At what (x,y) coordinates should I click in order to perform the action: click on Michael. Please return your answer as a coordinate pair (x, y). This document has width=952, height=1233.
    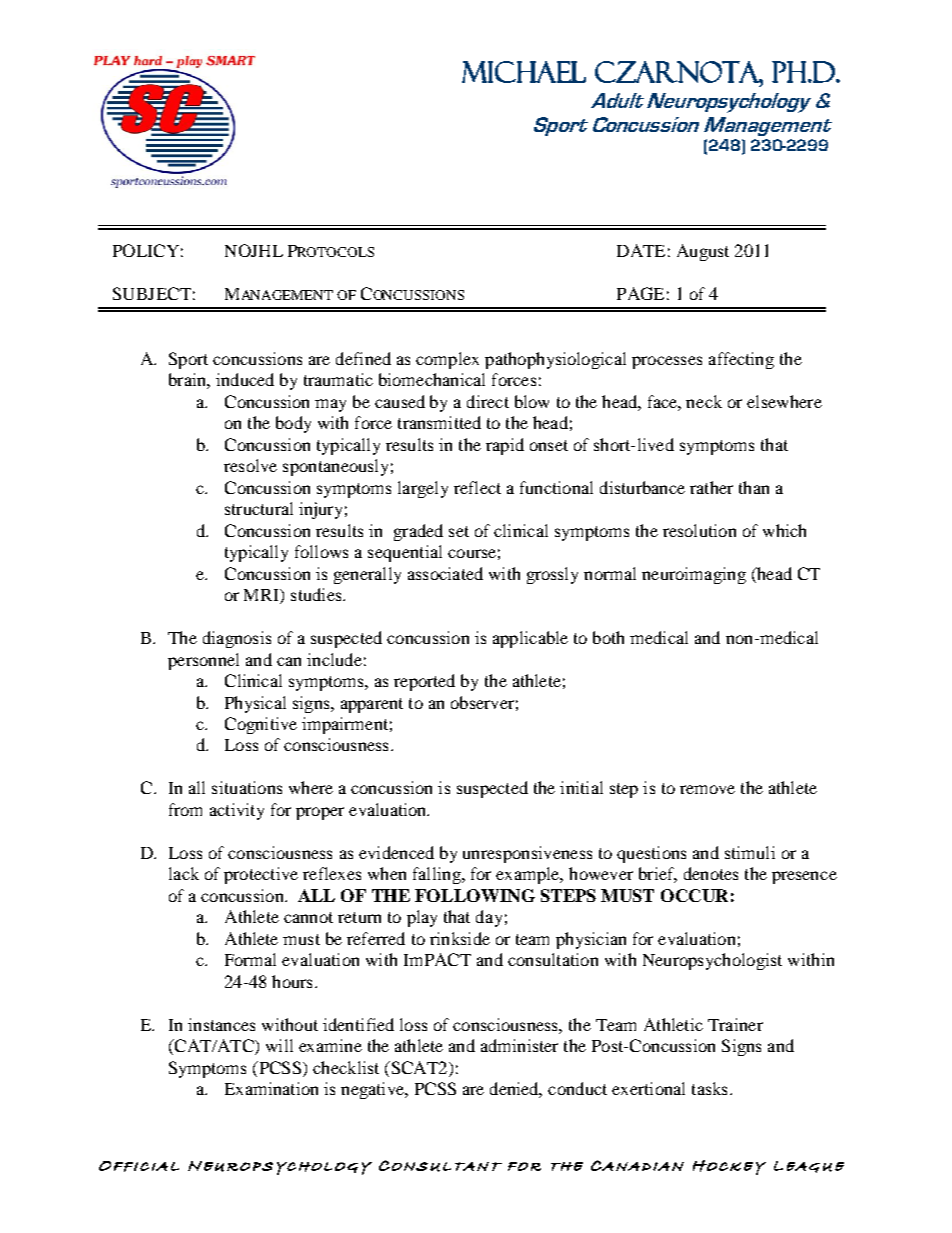
    Looking at the image, I should click on (524, 72).
